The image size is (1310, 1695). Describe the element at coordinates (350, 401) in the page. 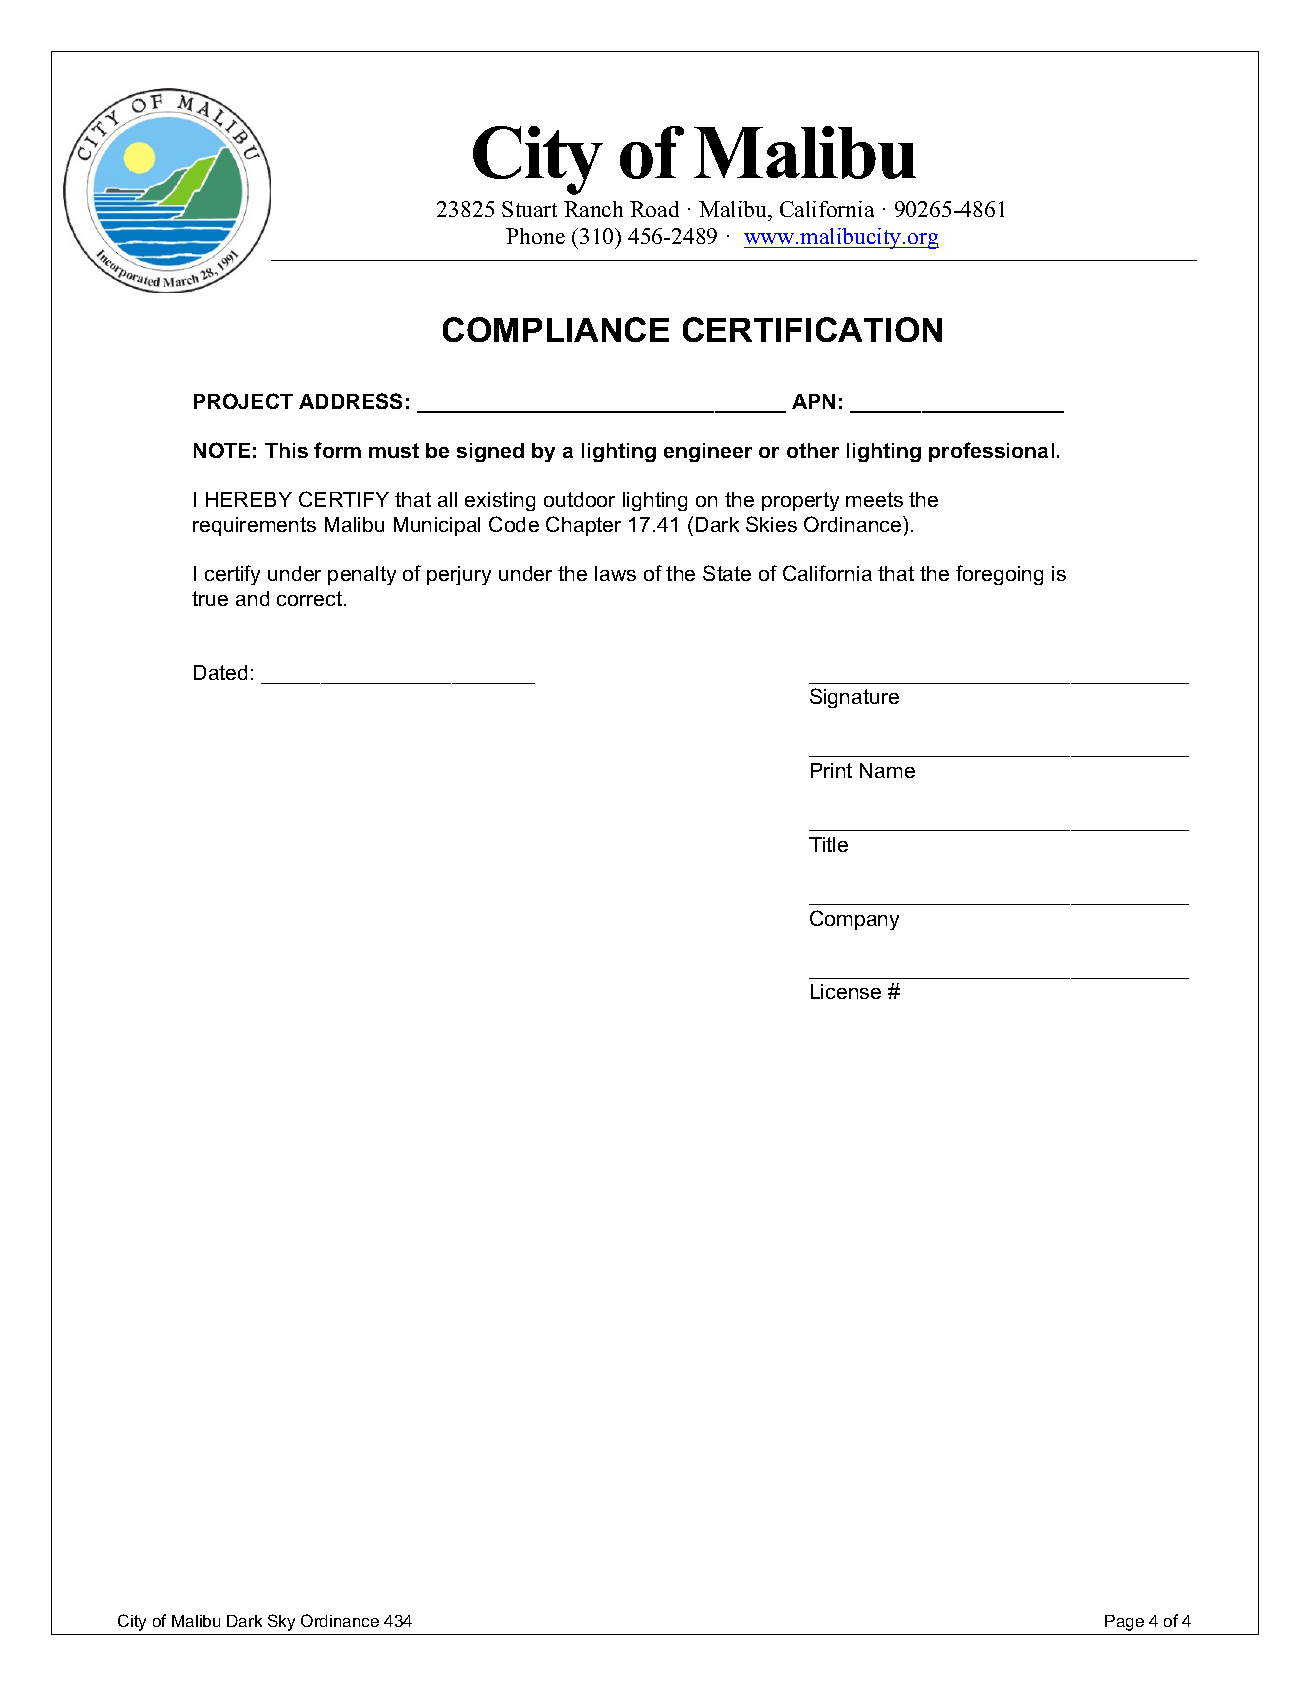

I see `ADDRESS` at that location.
